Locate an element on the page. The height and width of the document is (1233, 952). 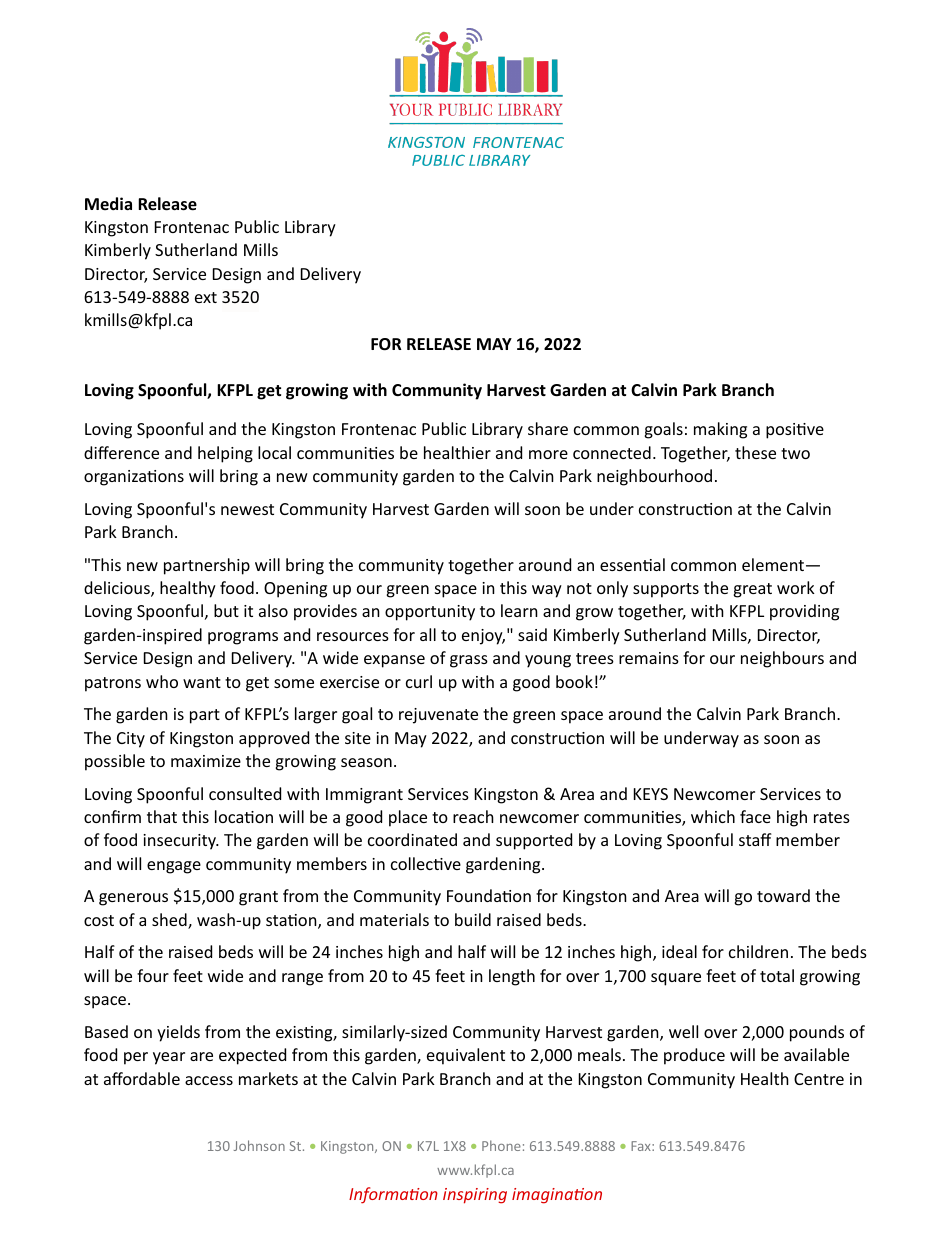
making is located at coordinates (720, 430).
